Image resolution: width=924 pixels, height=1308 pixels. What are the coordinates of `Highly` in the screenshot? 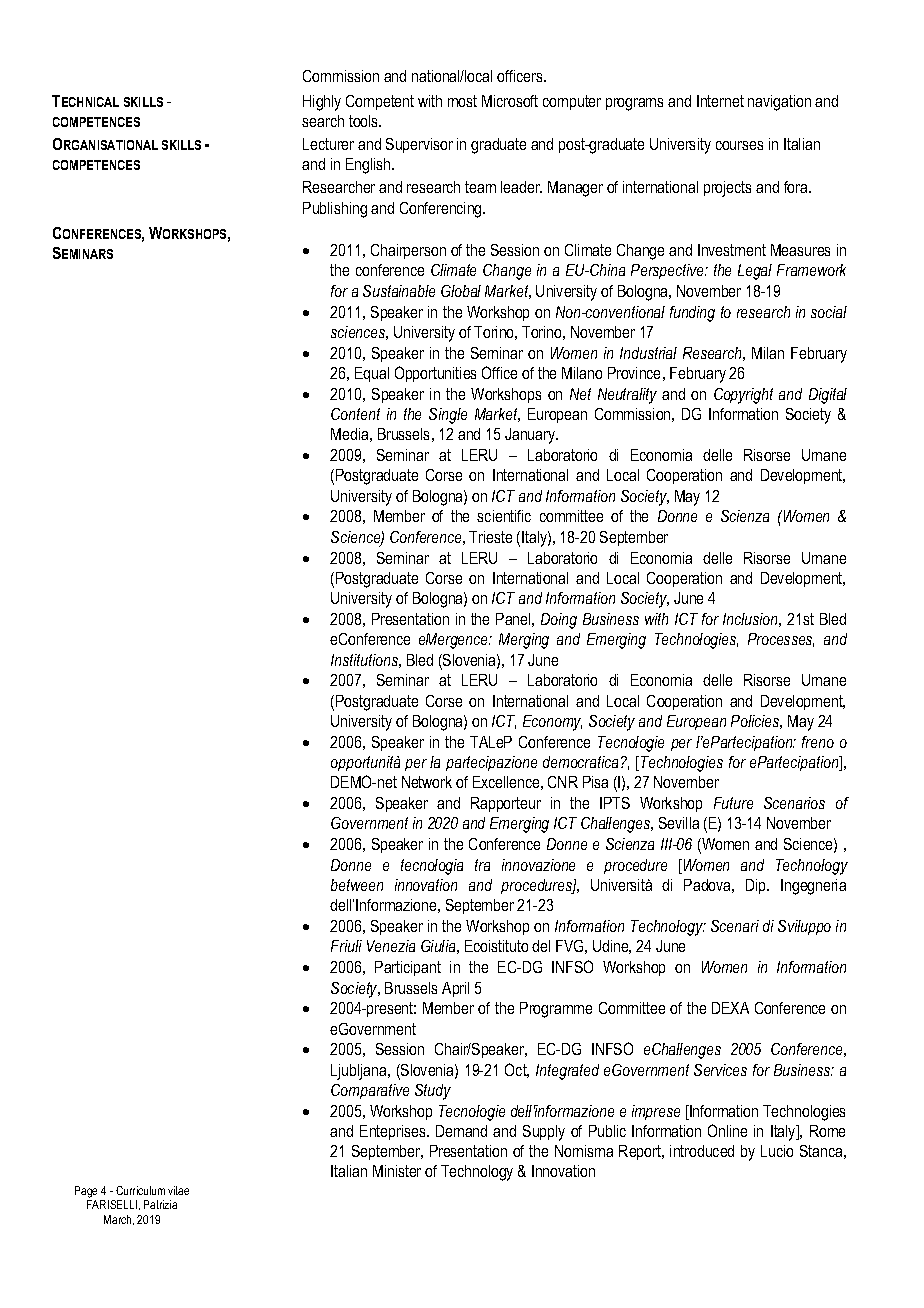 It's located at (322, 103).
